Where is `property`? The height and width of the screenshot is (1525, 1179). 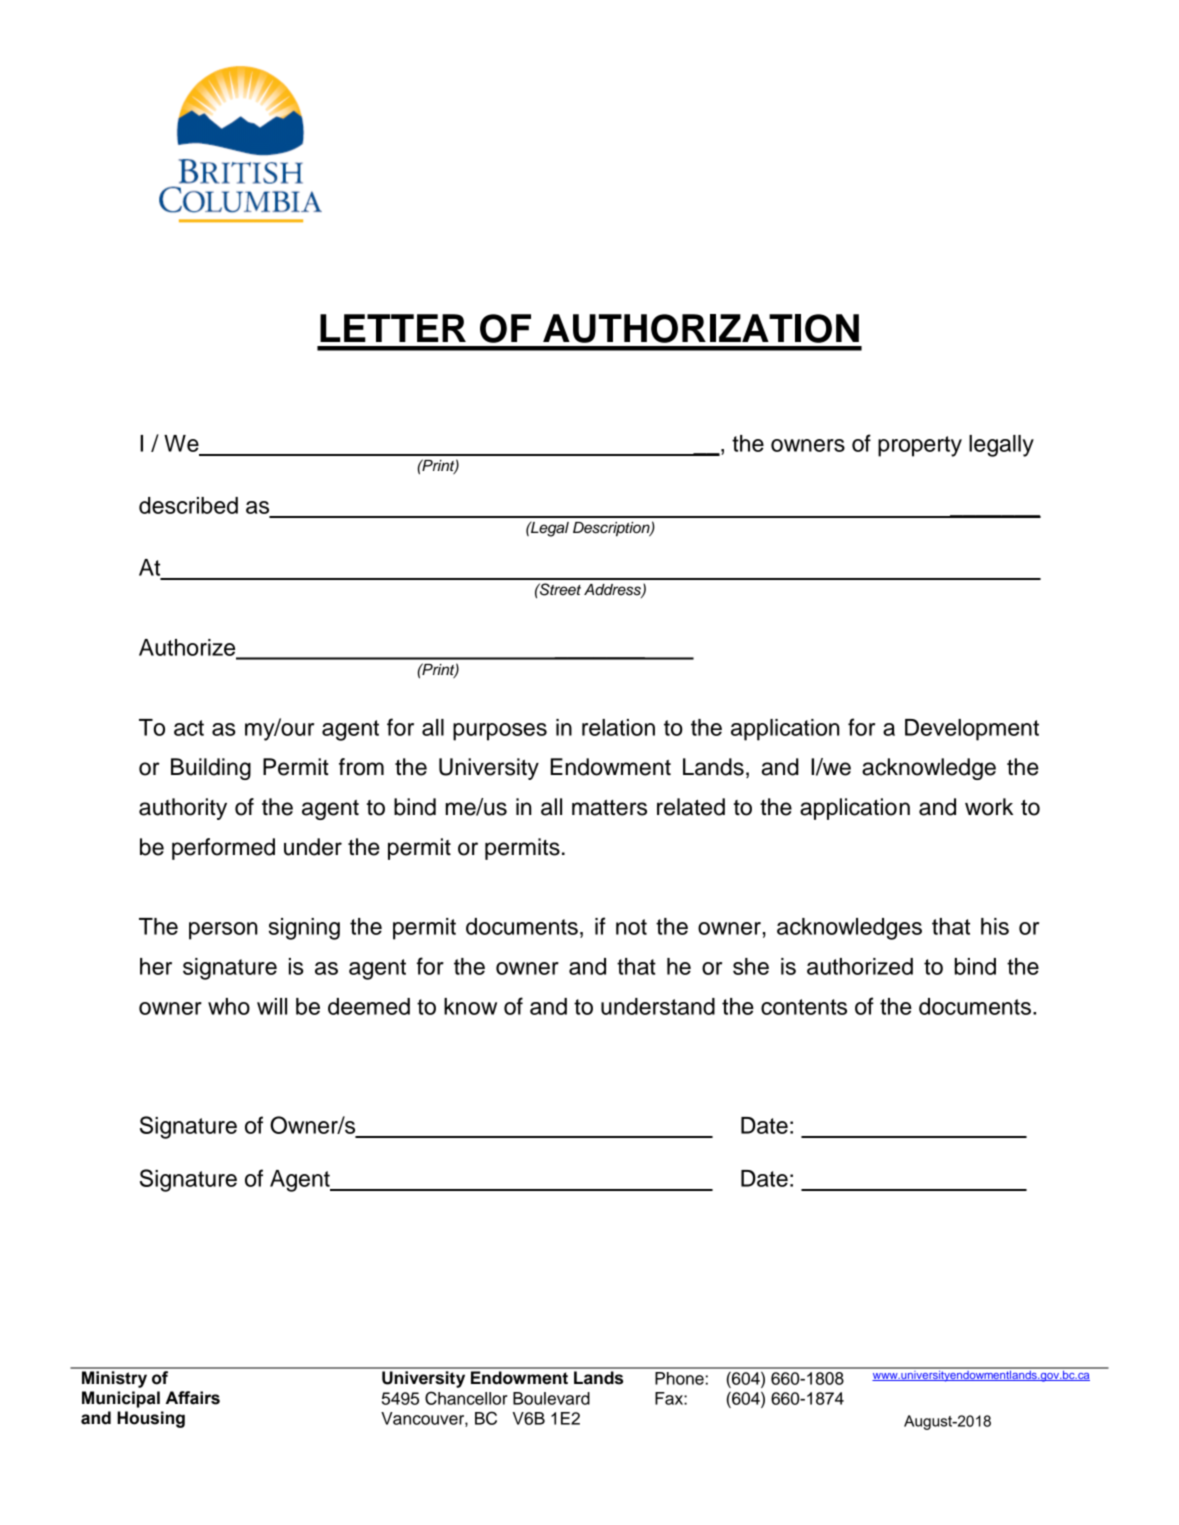
property is located at coordinates (920, 446).
